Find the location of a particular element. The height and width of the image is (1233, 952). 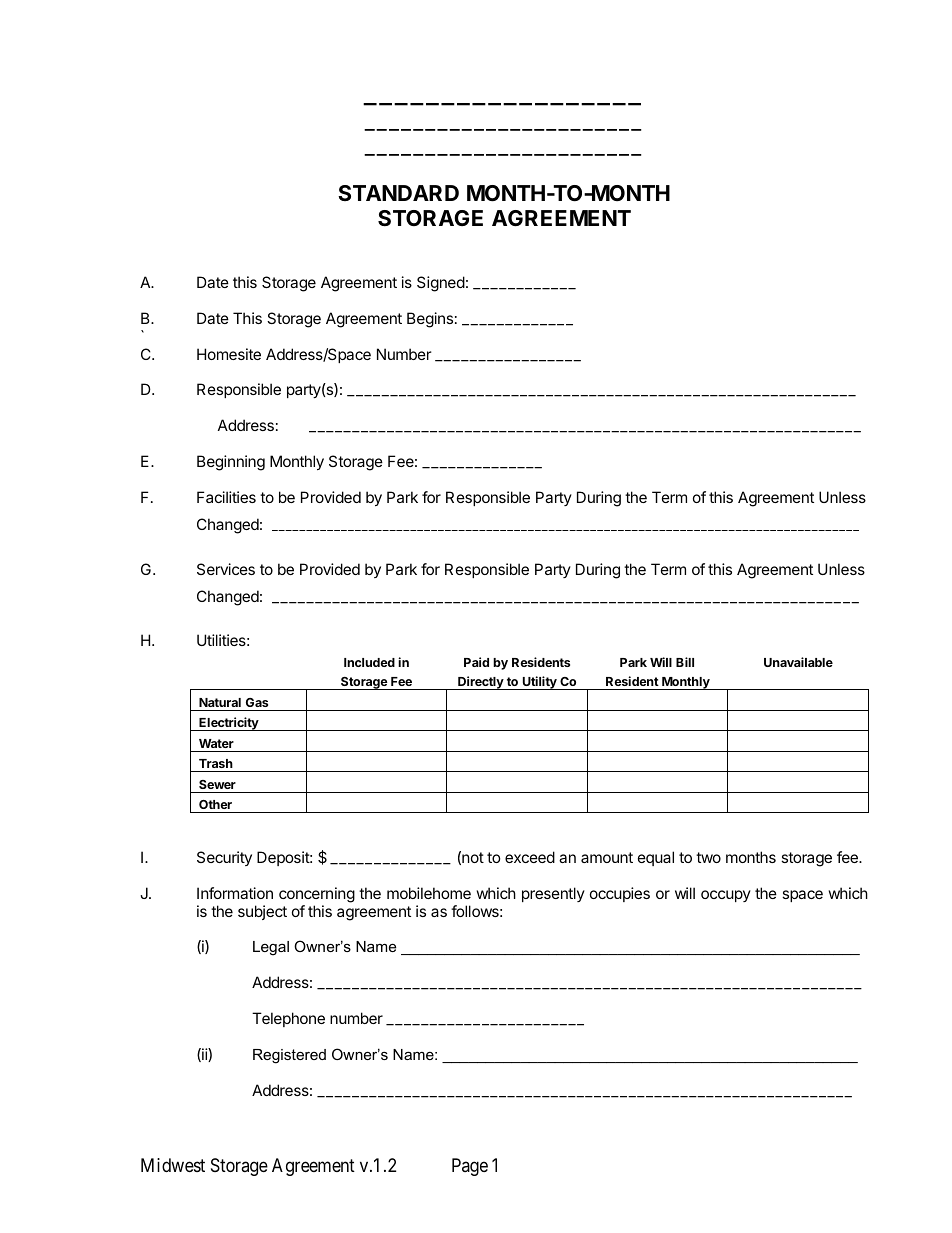

Signed is located at coordinates (441, 284).
